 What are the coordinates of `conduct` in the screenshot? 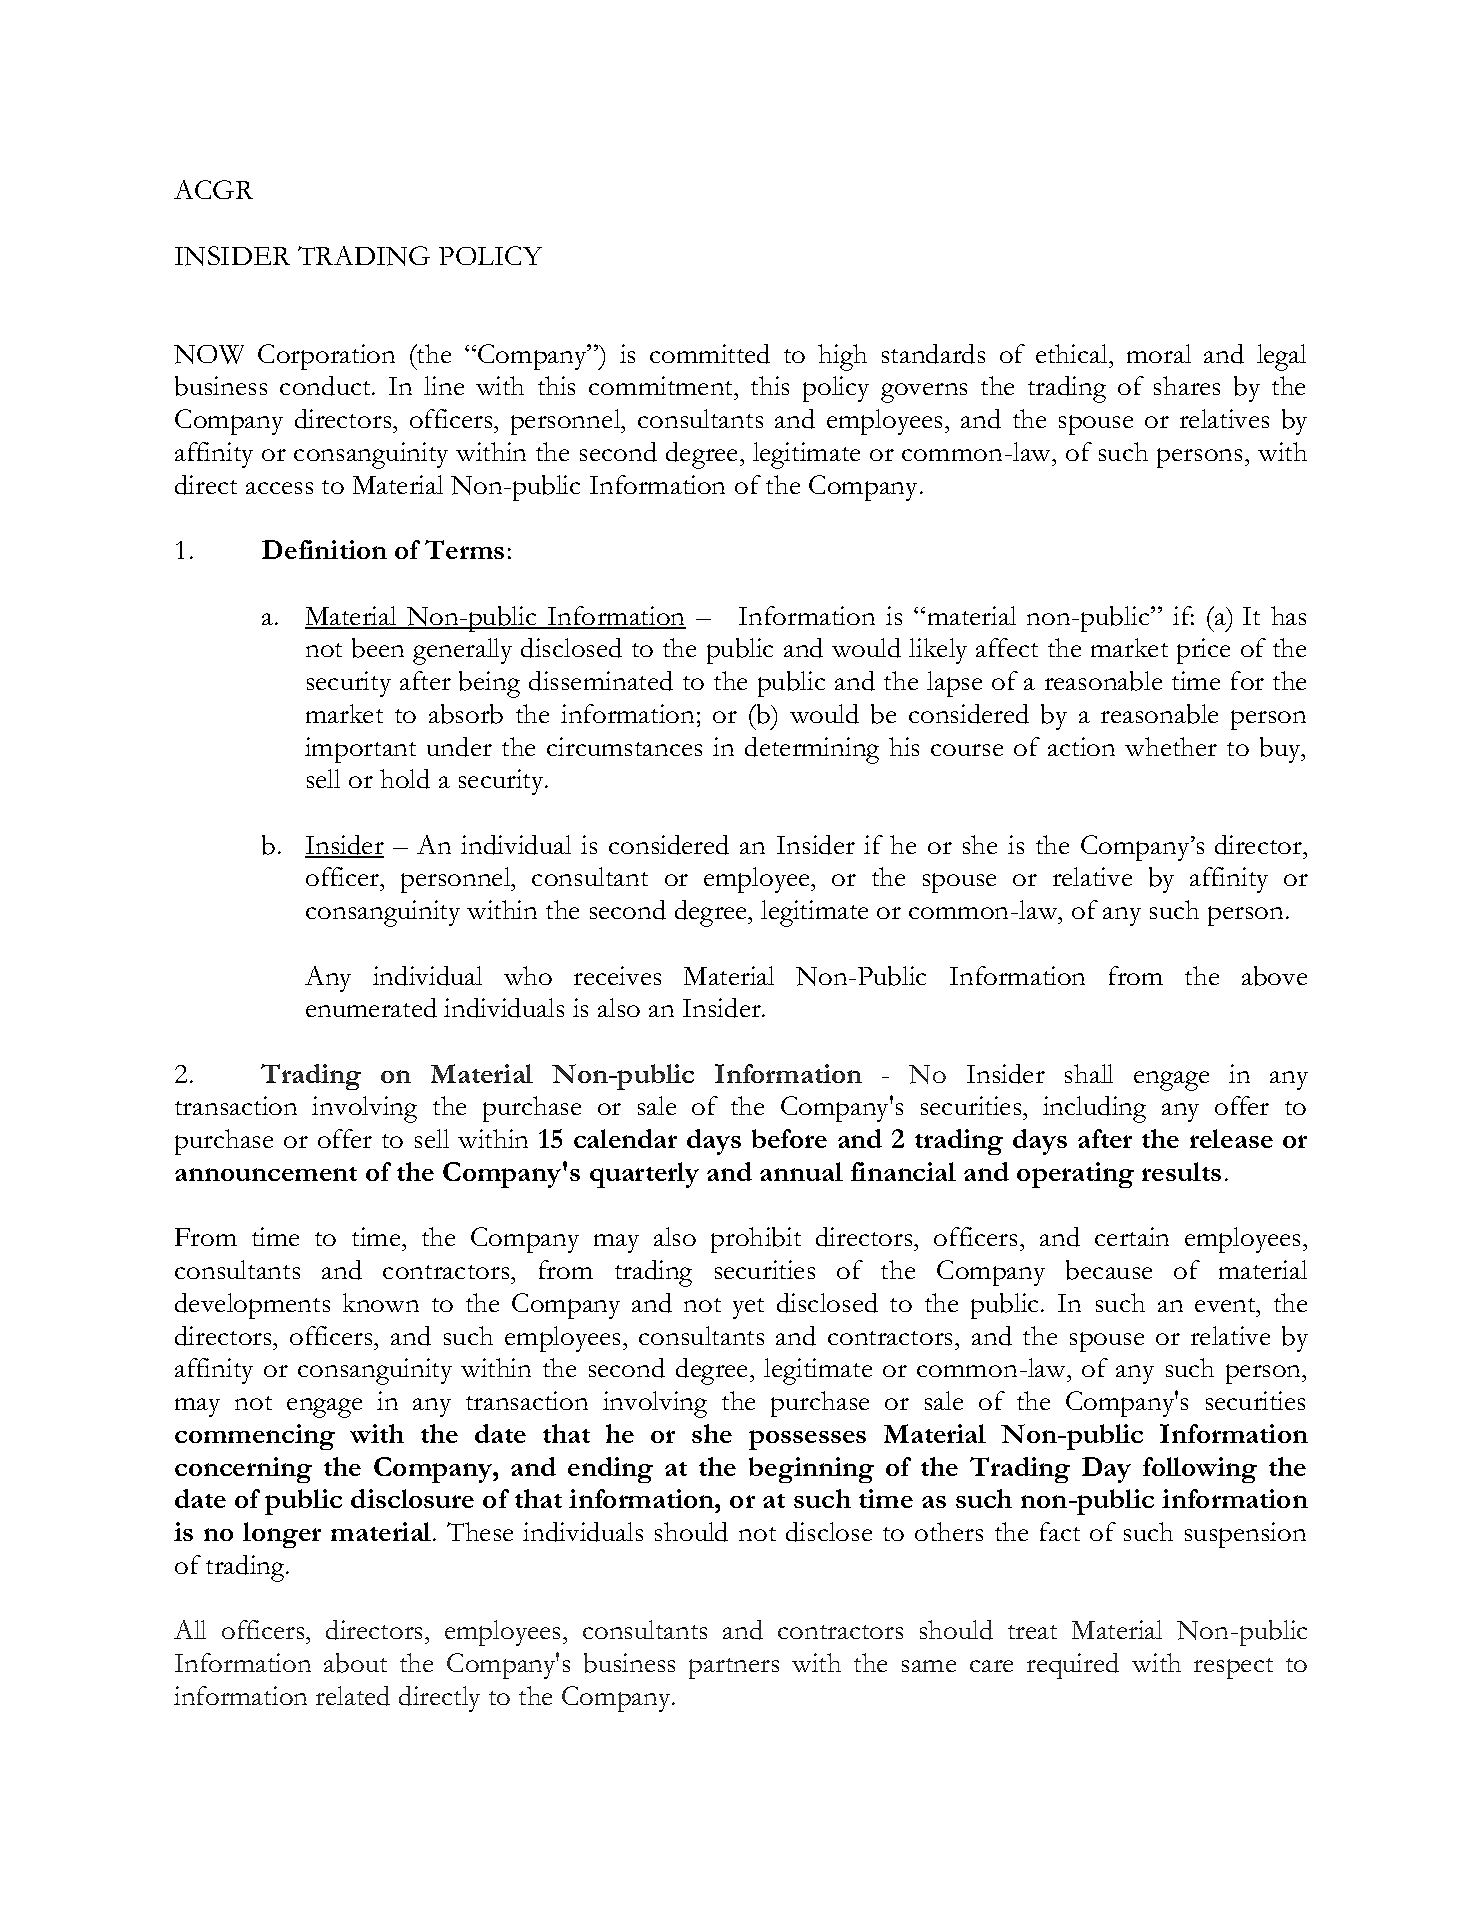 It's located at (327, 386).
